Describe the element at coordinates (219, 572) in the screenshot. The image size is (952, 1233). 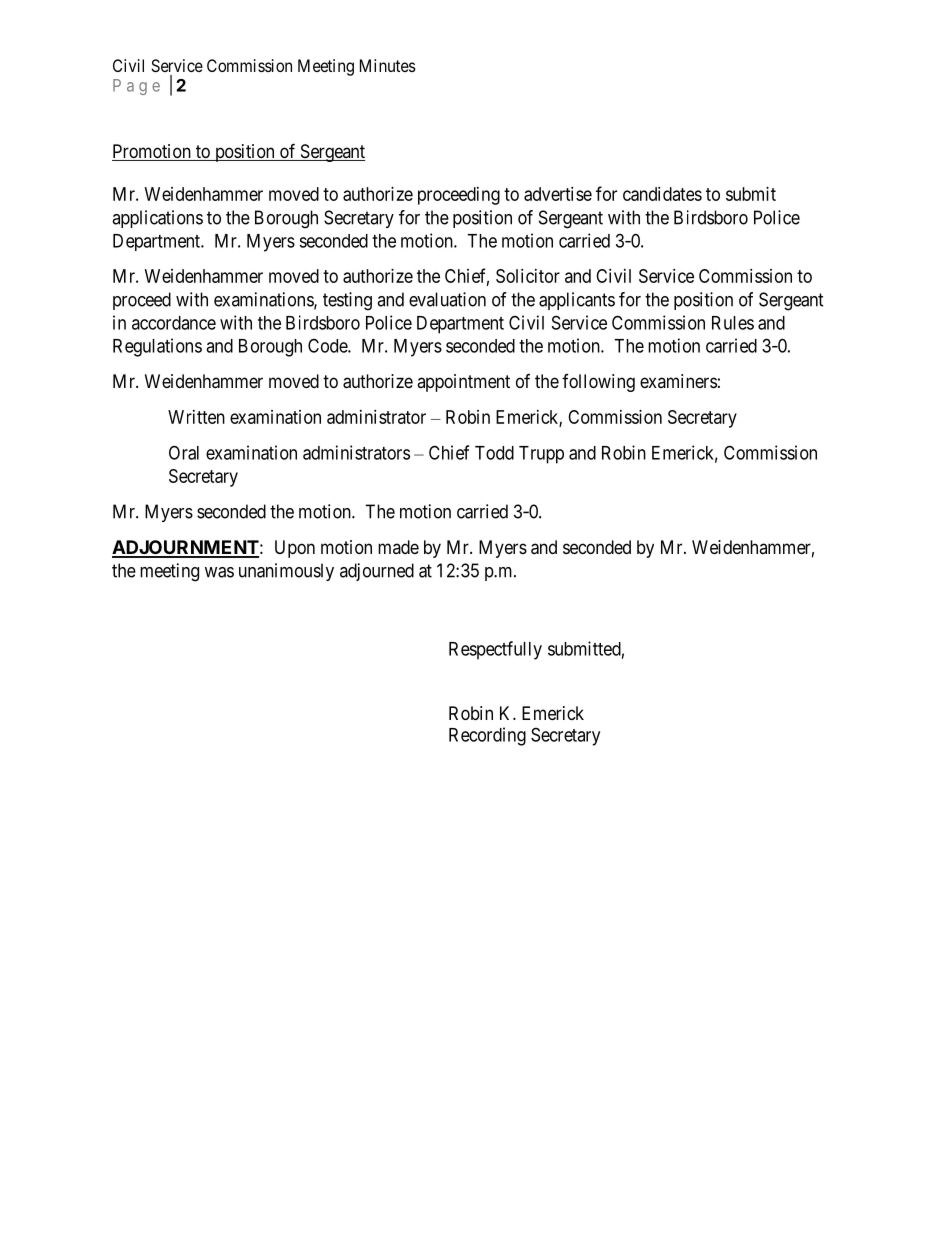
I see `was` at that location.
